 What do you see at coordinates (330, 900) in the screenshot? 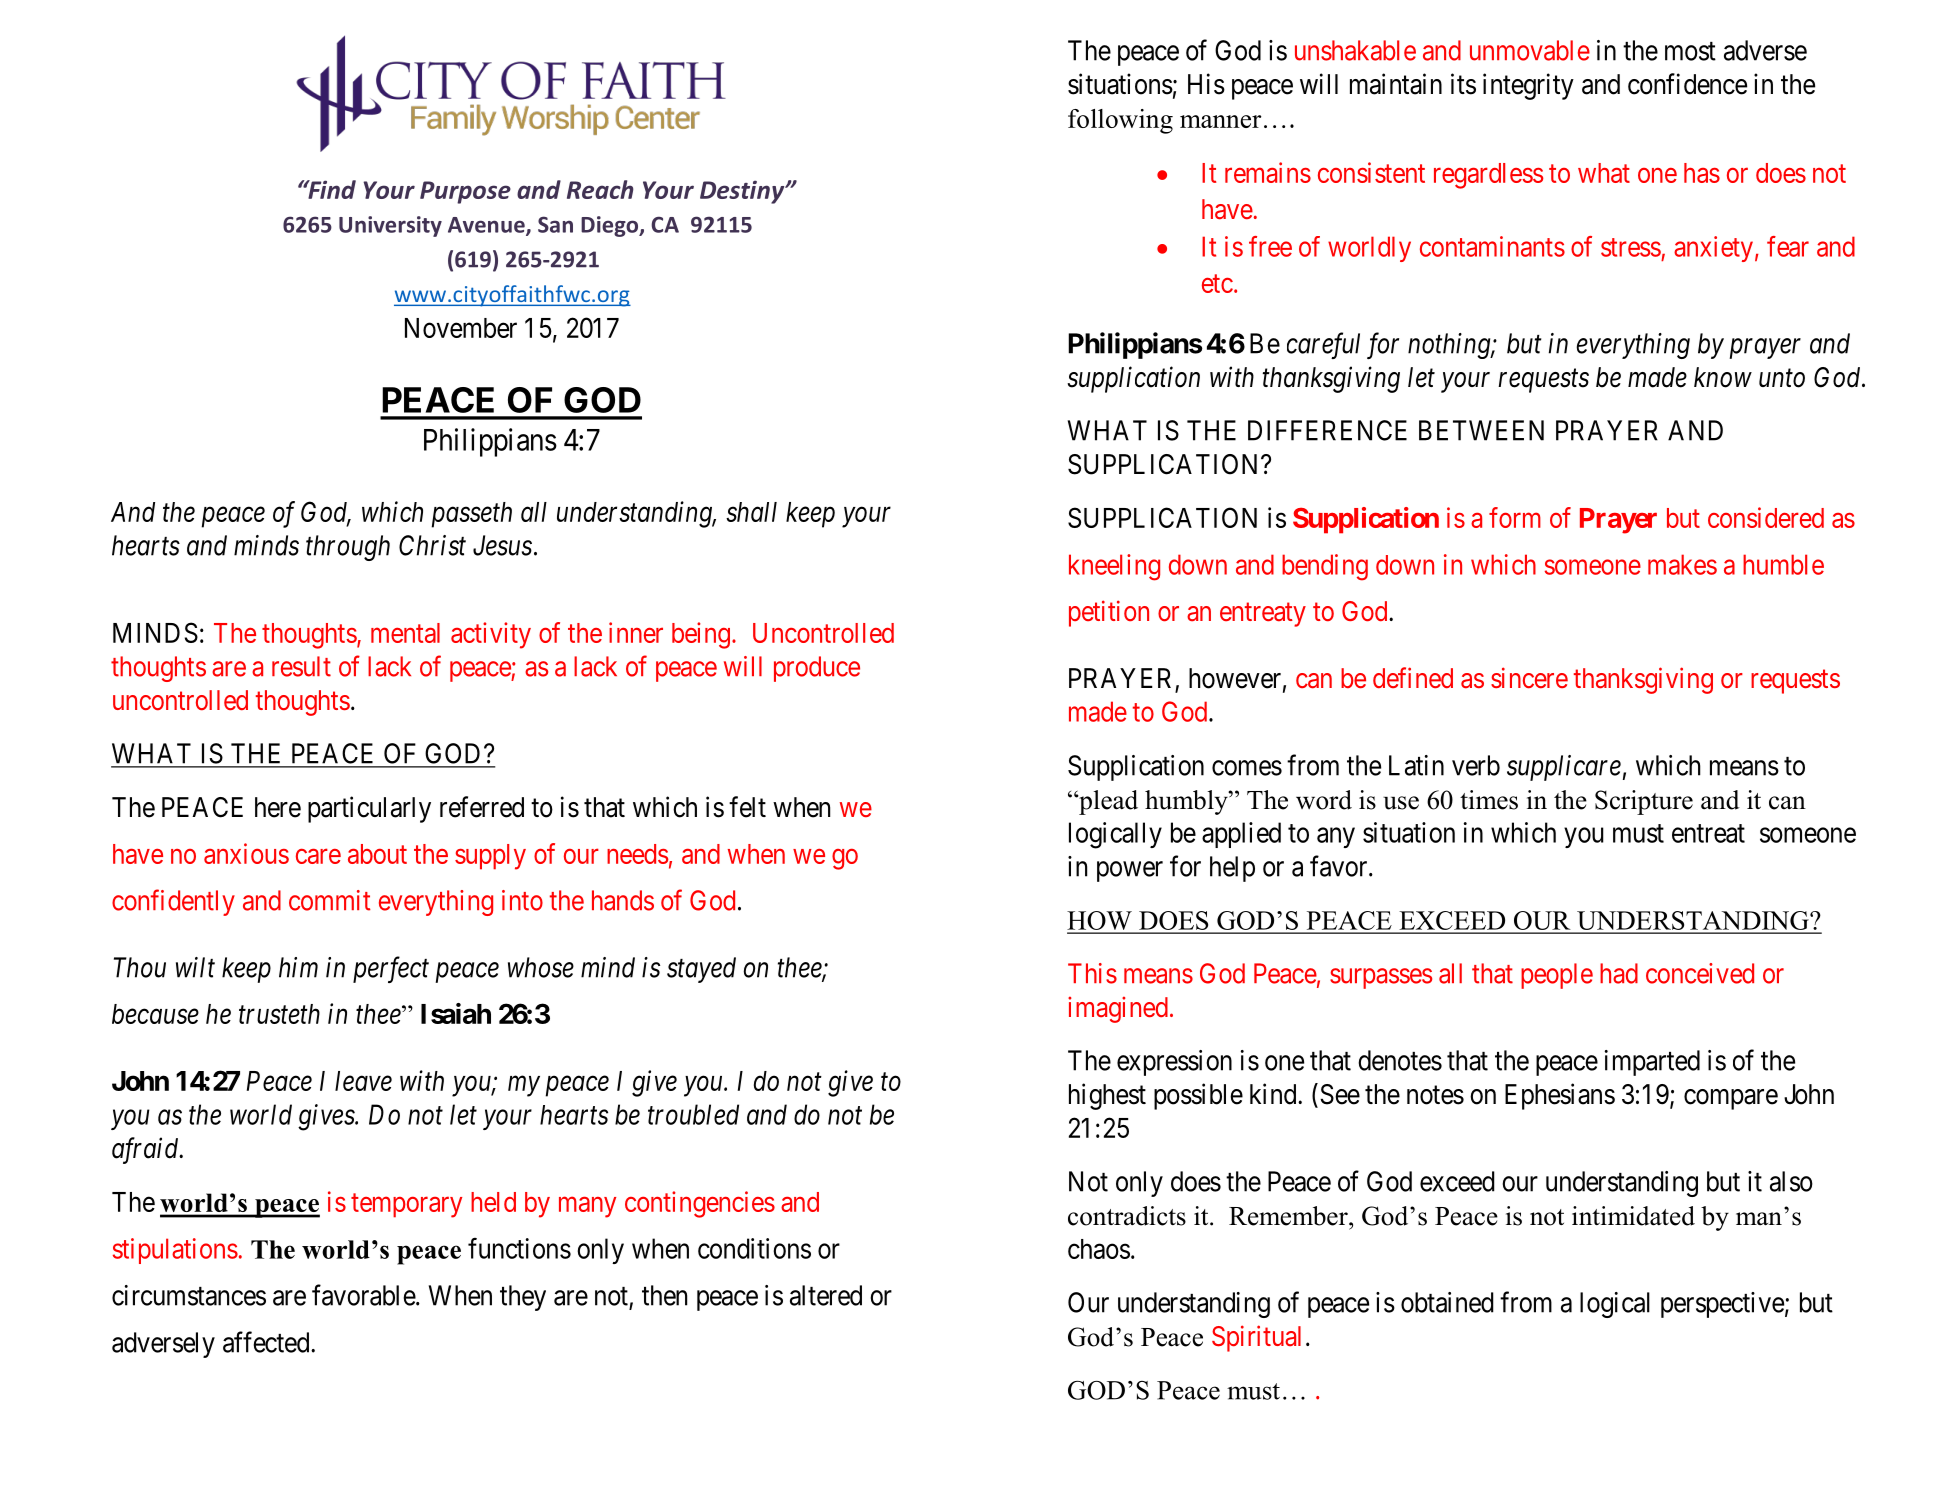
I see `commit` at bounding box center [330, 900].
